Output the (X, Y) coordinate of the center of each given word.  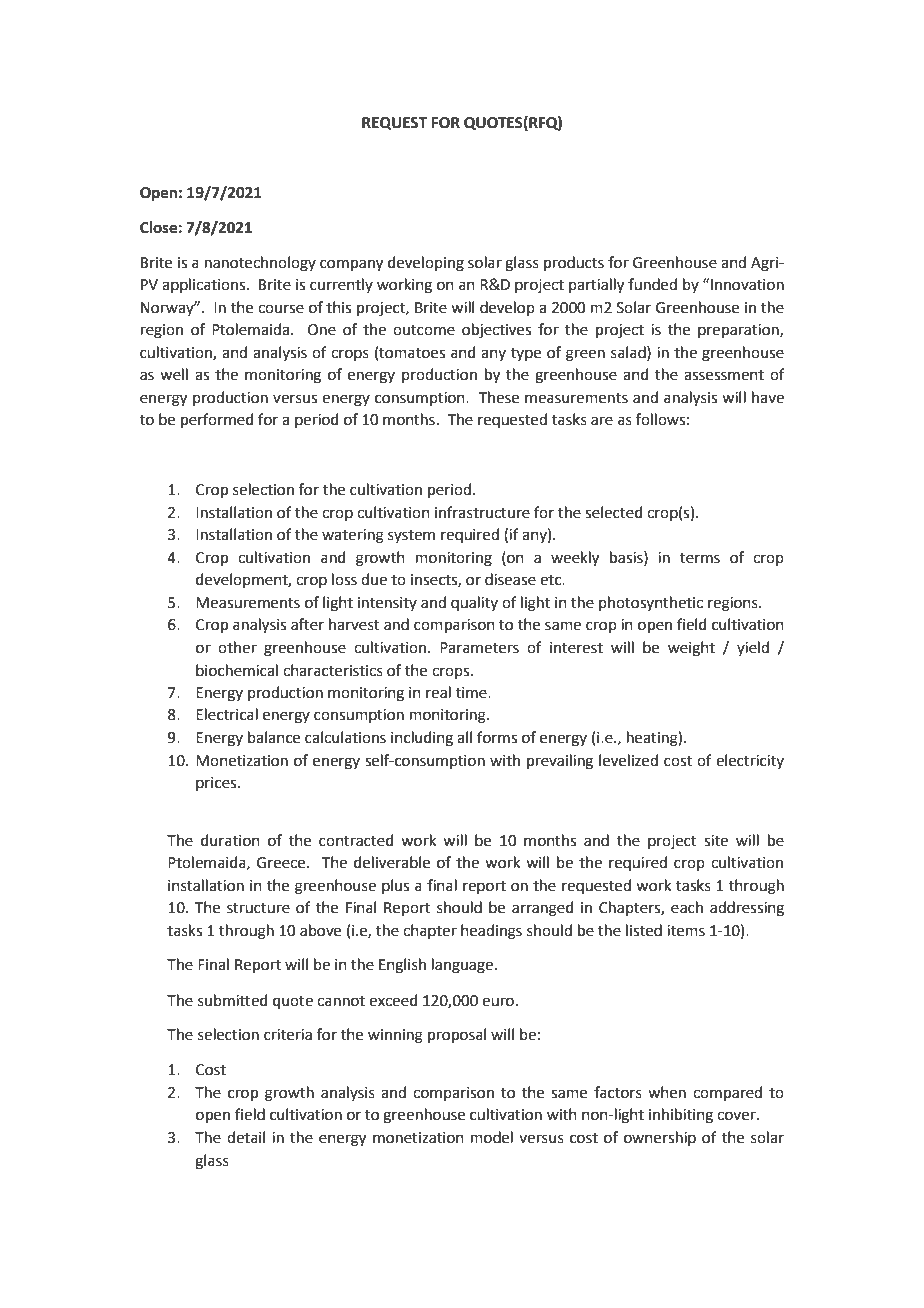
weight (691, 649)
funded (652, 284)
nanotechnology (260, 264)
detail (246, 1137)
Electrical (227, 714)
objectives (496, 331)
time (472, 693)
